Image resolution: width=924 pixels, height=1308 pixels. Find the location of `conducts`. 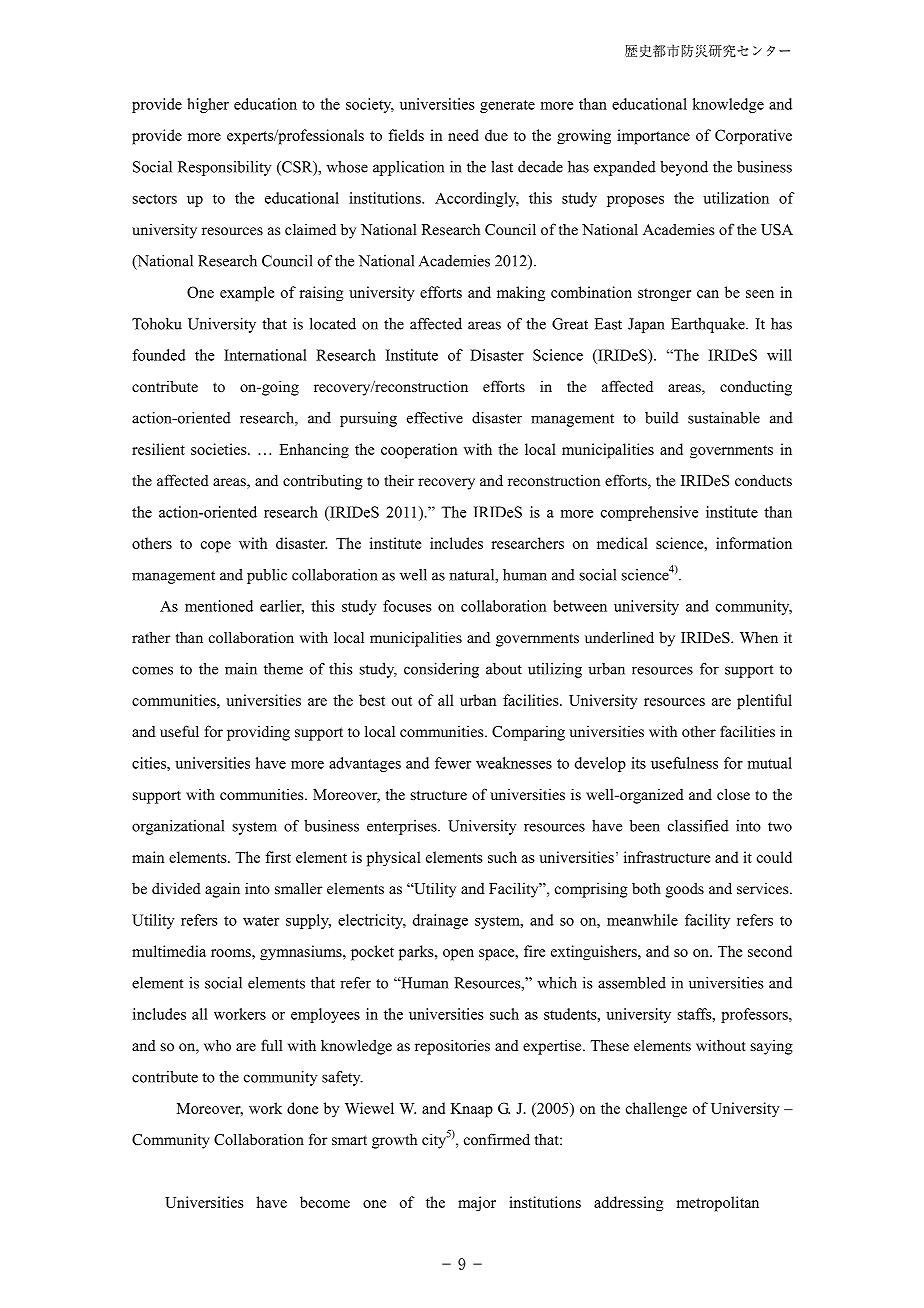

conducts is located at coordinates (763, 480).
